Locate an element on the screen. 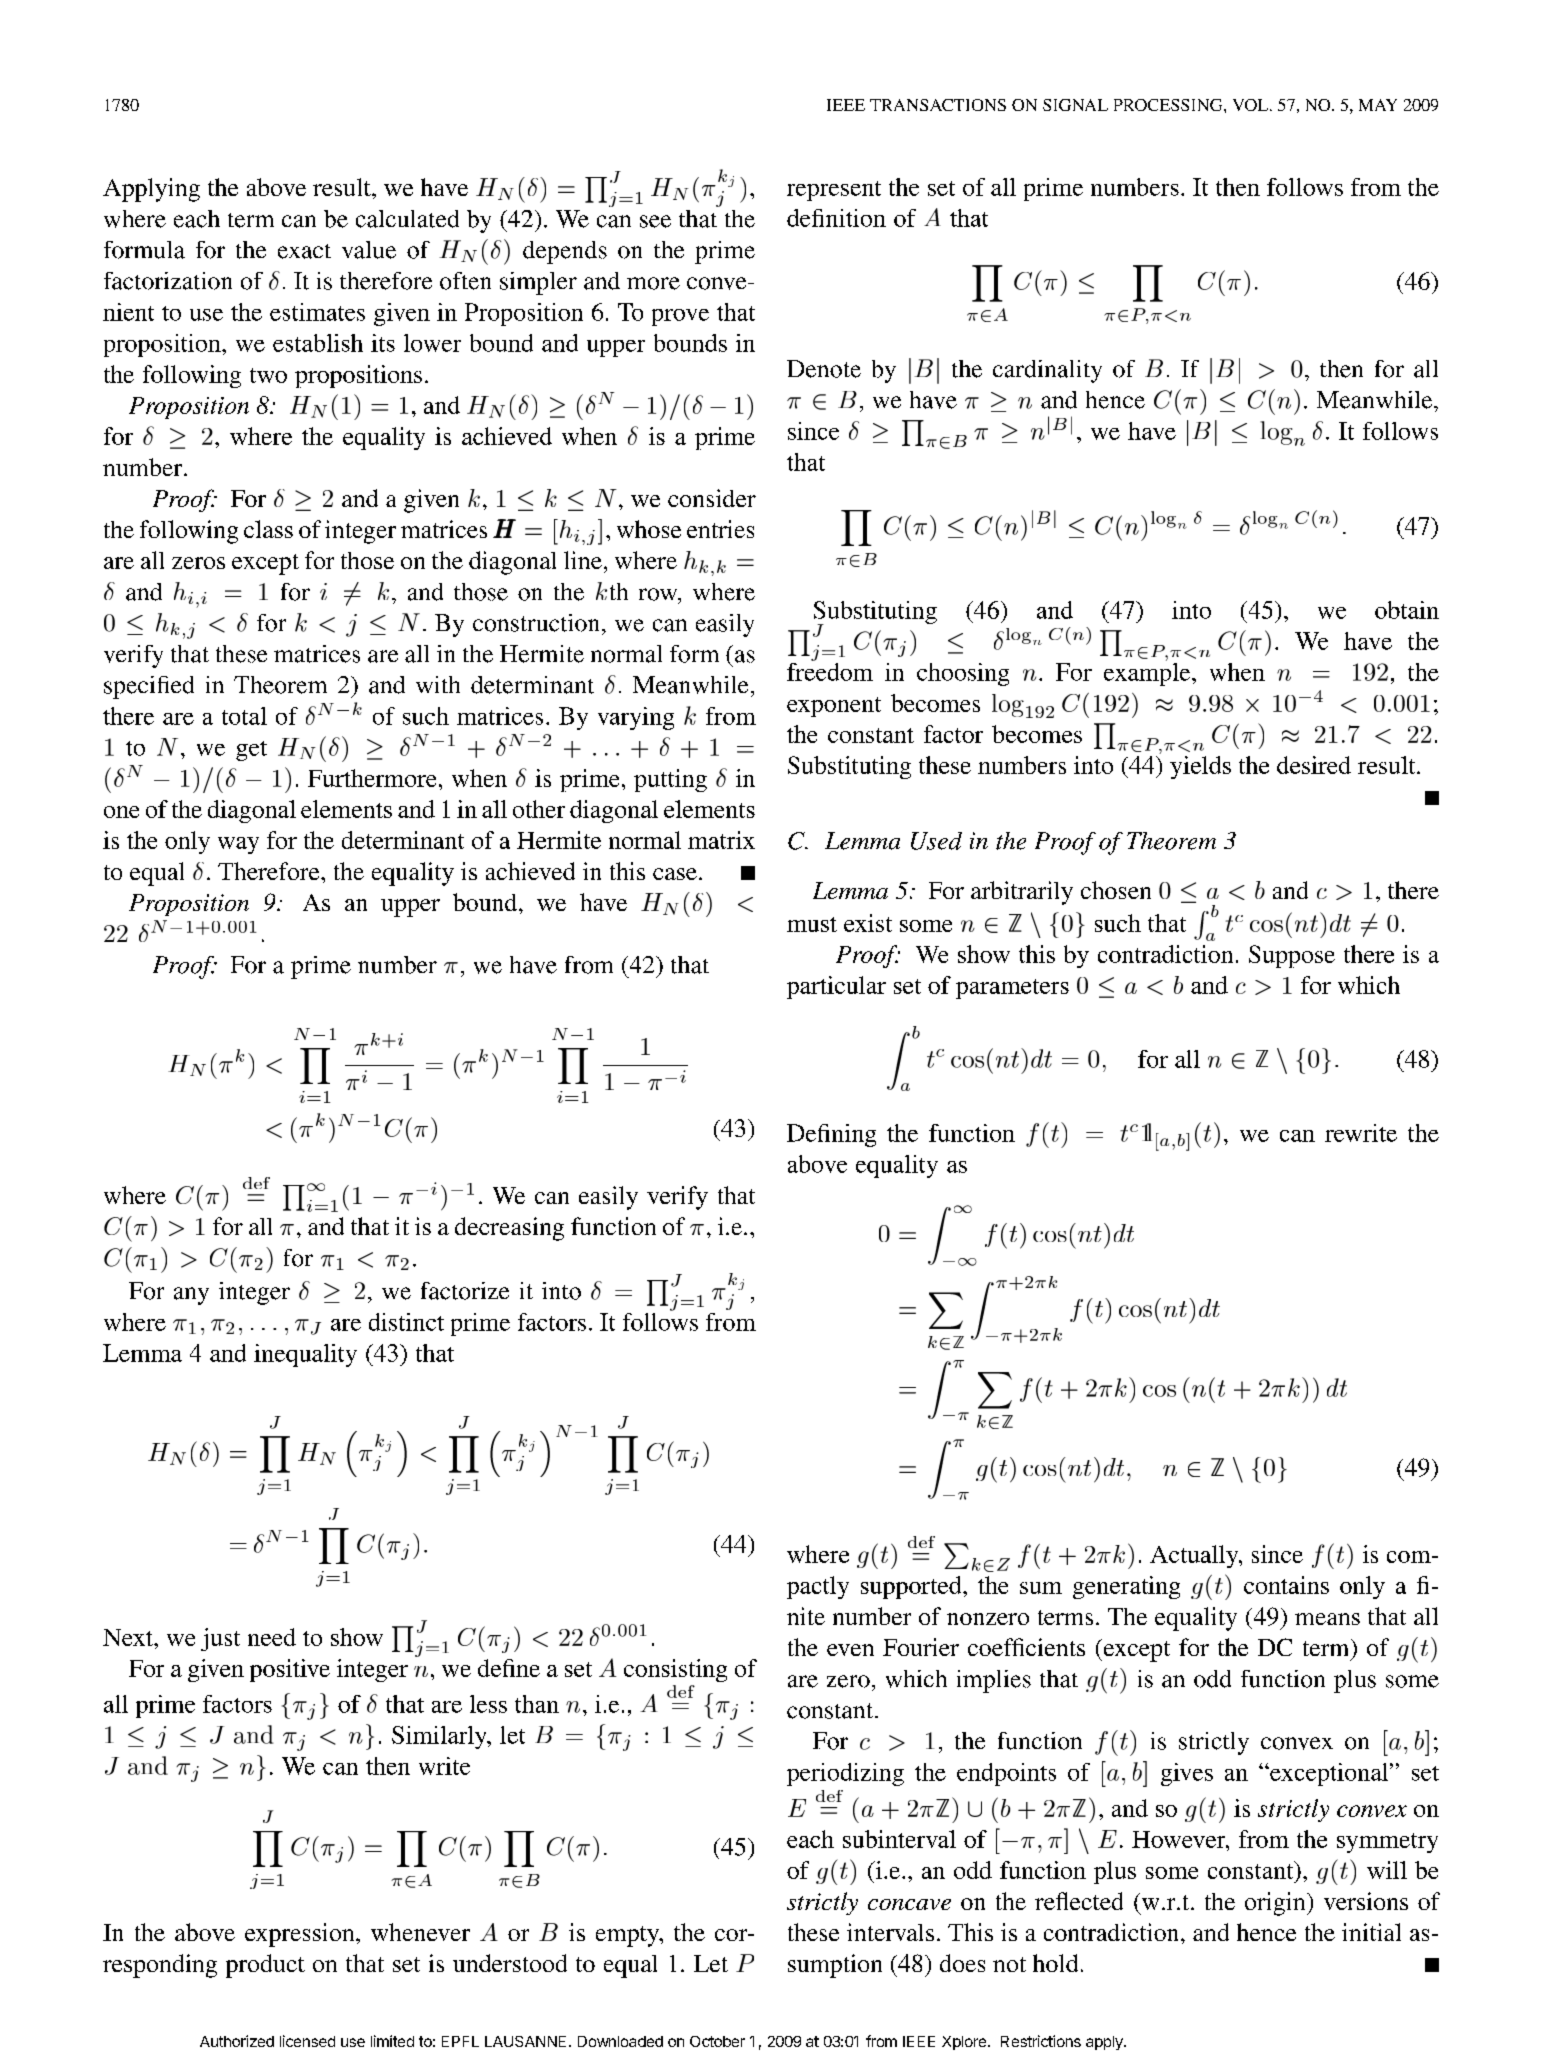 The image size is (1544, 2059). PROCESSING is located at coordinates (1169, 105).
